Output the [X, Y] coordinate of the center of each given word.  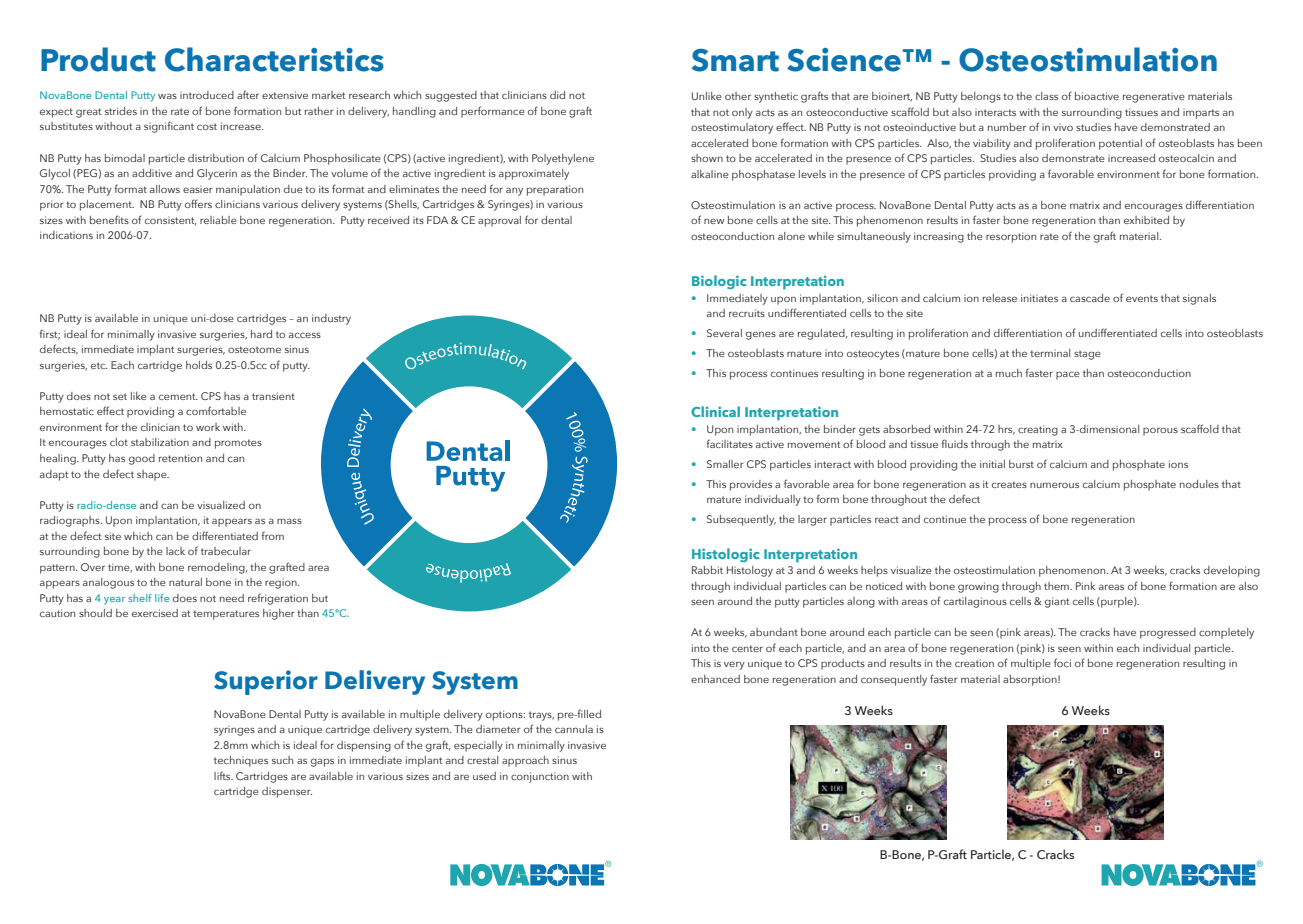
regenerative [1154, 98]
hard [261, 334]
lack [175, 551]
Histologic [726, 555]
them [1057, 586]
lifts [223, 775]
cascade [1090, 298]
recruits [747, 313]
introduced [207, 95]
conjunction [540, 777]
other [738, 96]
